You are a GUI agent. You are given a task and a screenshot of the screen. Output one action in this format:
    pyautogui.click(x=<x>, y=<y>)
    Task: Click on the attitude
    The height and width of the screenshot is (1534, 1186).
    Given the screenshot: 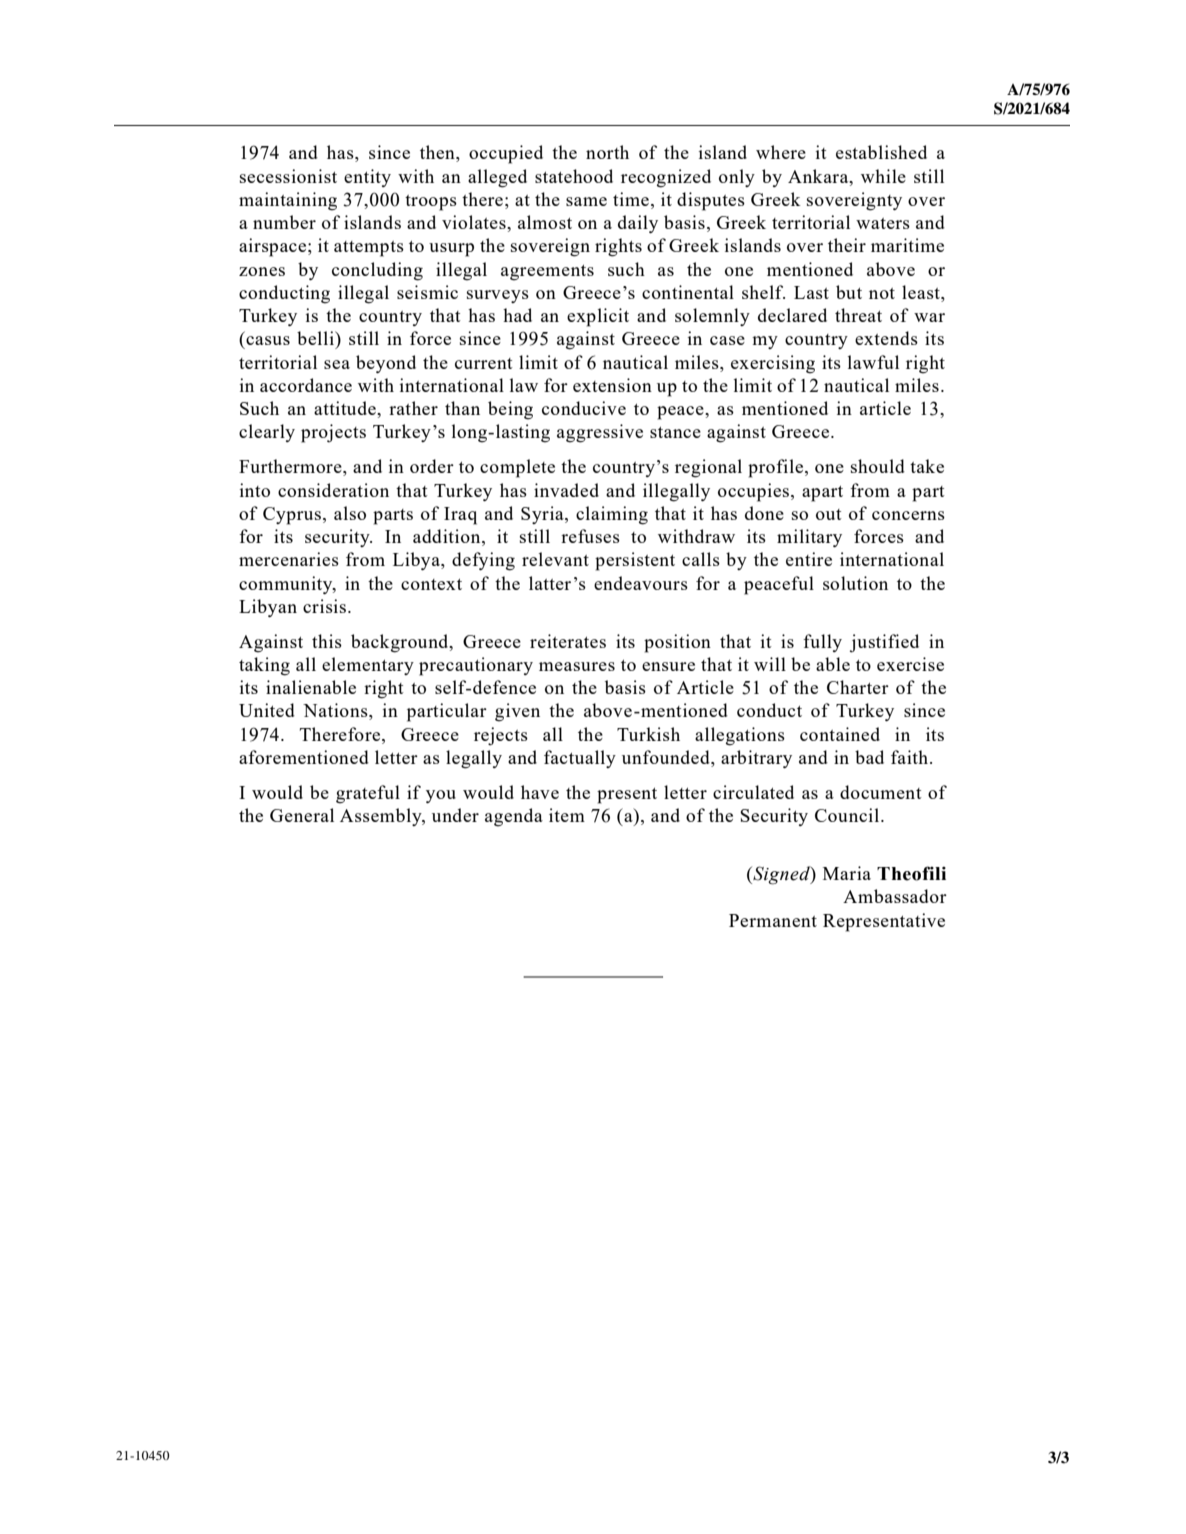 What is the action you would take?
    pyautogui.click(x=346, y=408)
